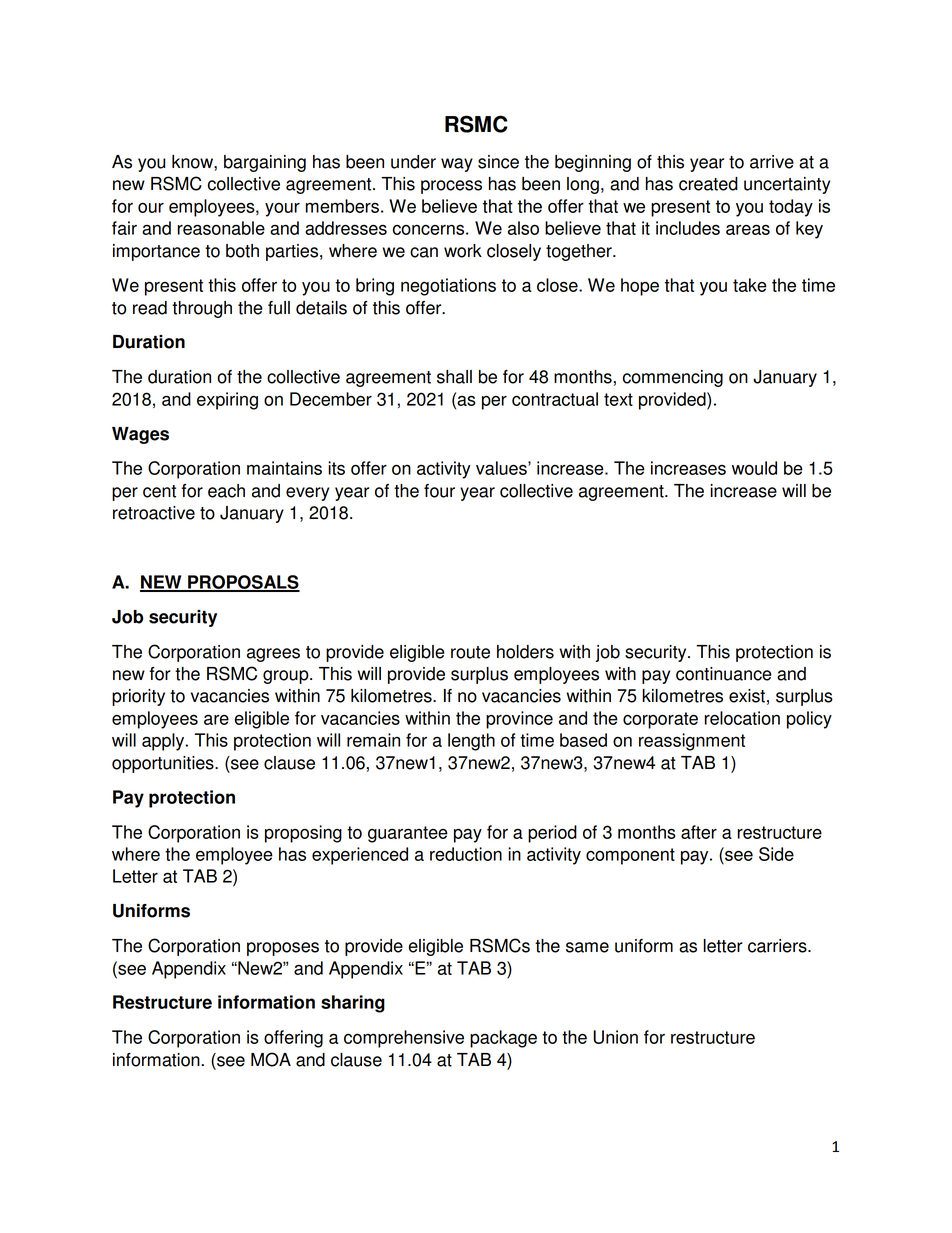  I want to click on route, so click(470, 652).
